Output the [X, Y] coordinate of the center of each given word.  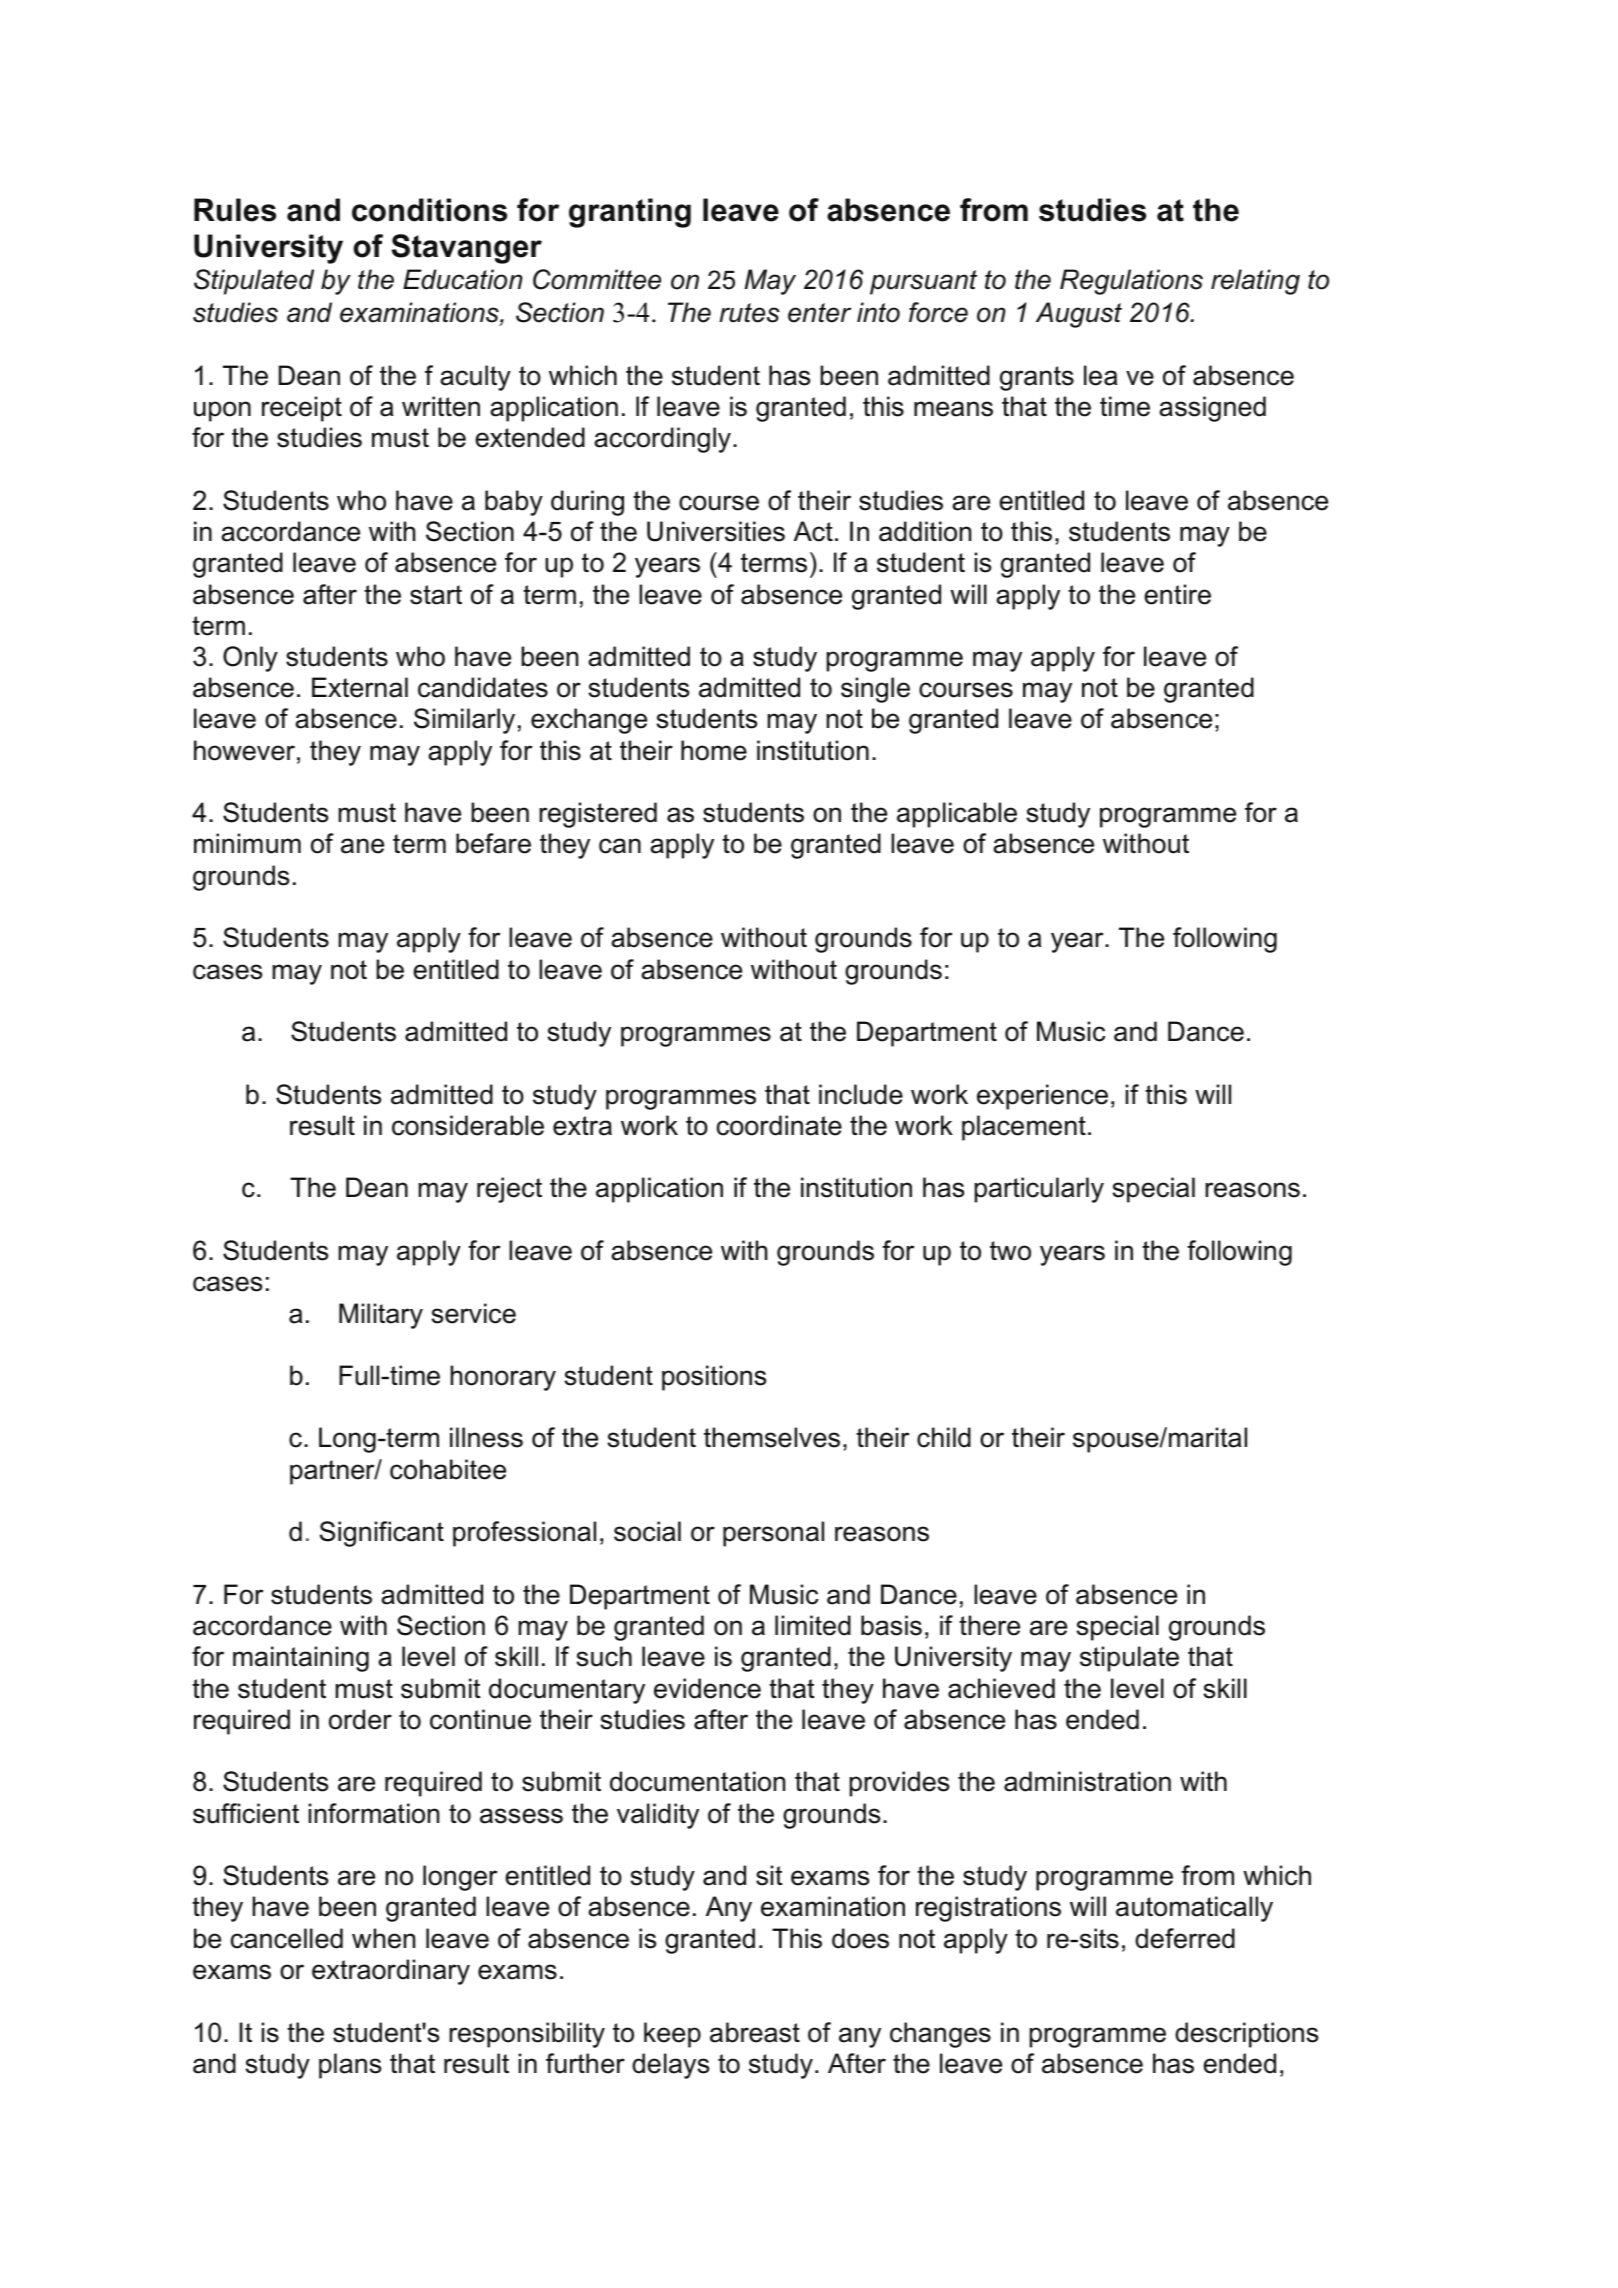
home [714, 750]
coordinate [779, 1125]
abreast [755, 2032]
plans [350, 2066]
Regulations [1131, 282]
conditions [429, 210]
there [989, 1625]
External [360, 687]
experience [1042, 1097]
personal [773, 1534]
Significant [382, 1534]
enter [819, 313]
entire [1177, 594]
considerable [468, 1125]
